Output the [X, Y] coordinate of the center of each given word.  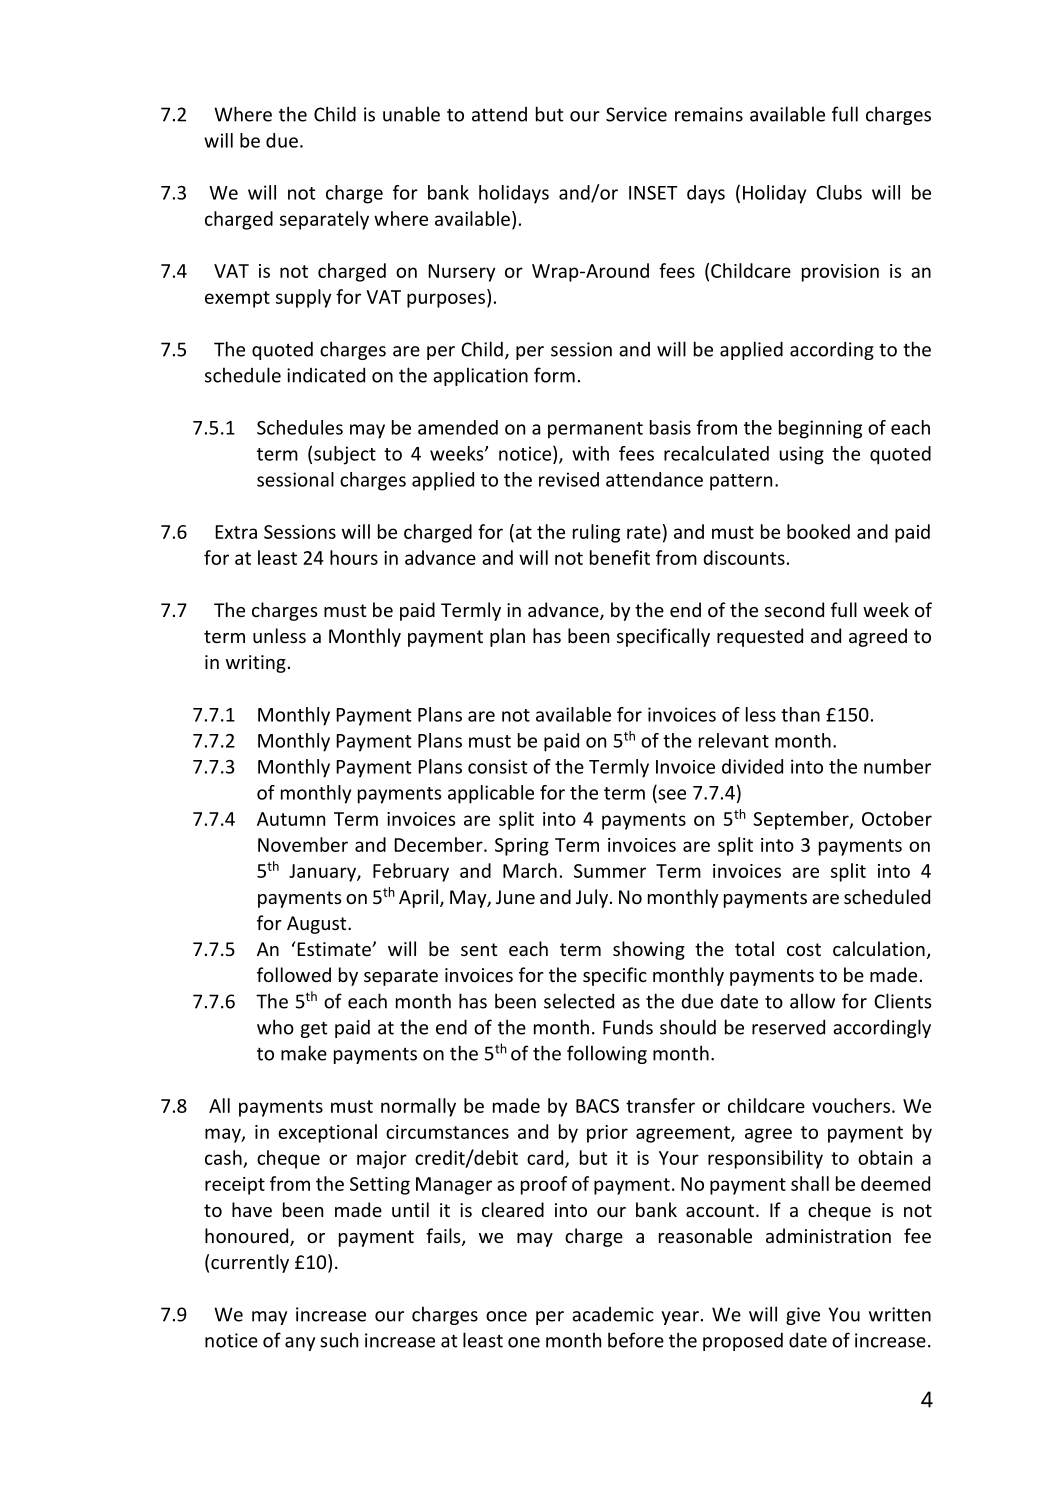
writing [256, 664]
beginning [820, 429]
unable [411, 114]
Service [636, 114]
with [590, 453]
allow [812, 1001]
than [800, 714]
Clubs [839, 192]
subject [345, 455]
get [314, 1029]
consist [498, 766]
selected [579, 1001]
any [300, 1344]
